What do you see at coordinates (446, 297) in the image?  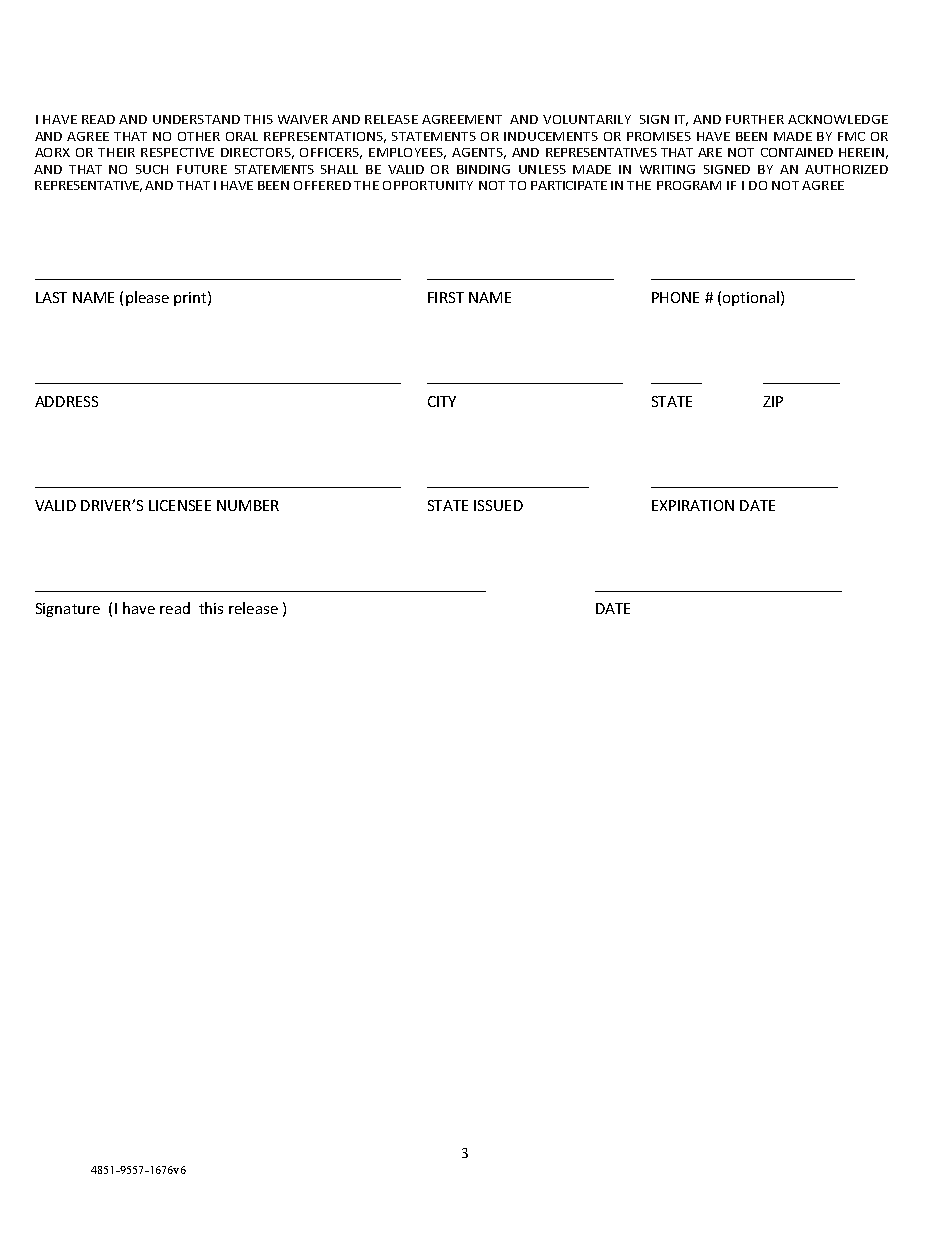 I see `FIRST` at bounding box center [446, 297].
